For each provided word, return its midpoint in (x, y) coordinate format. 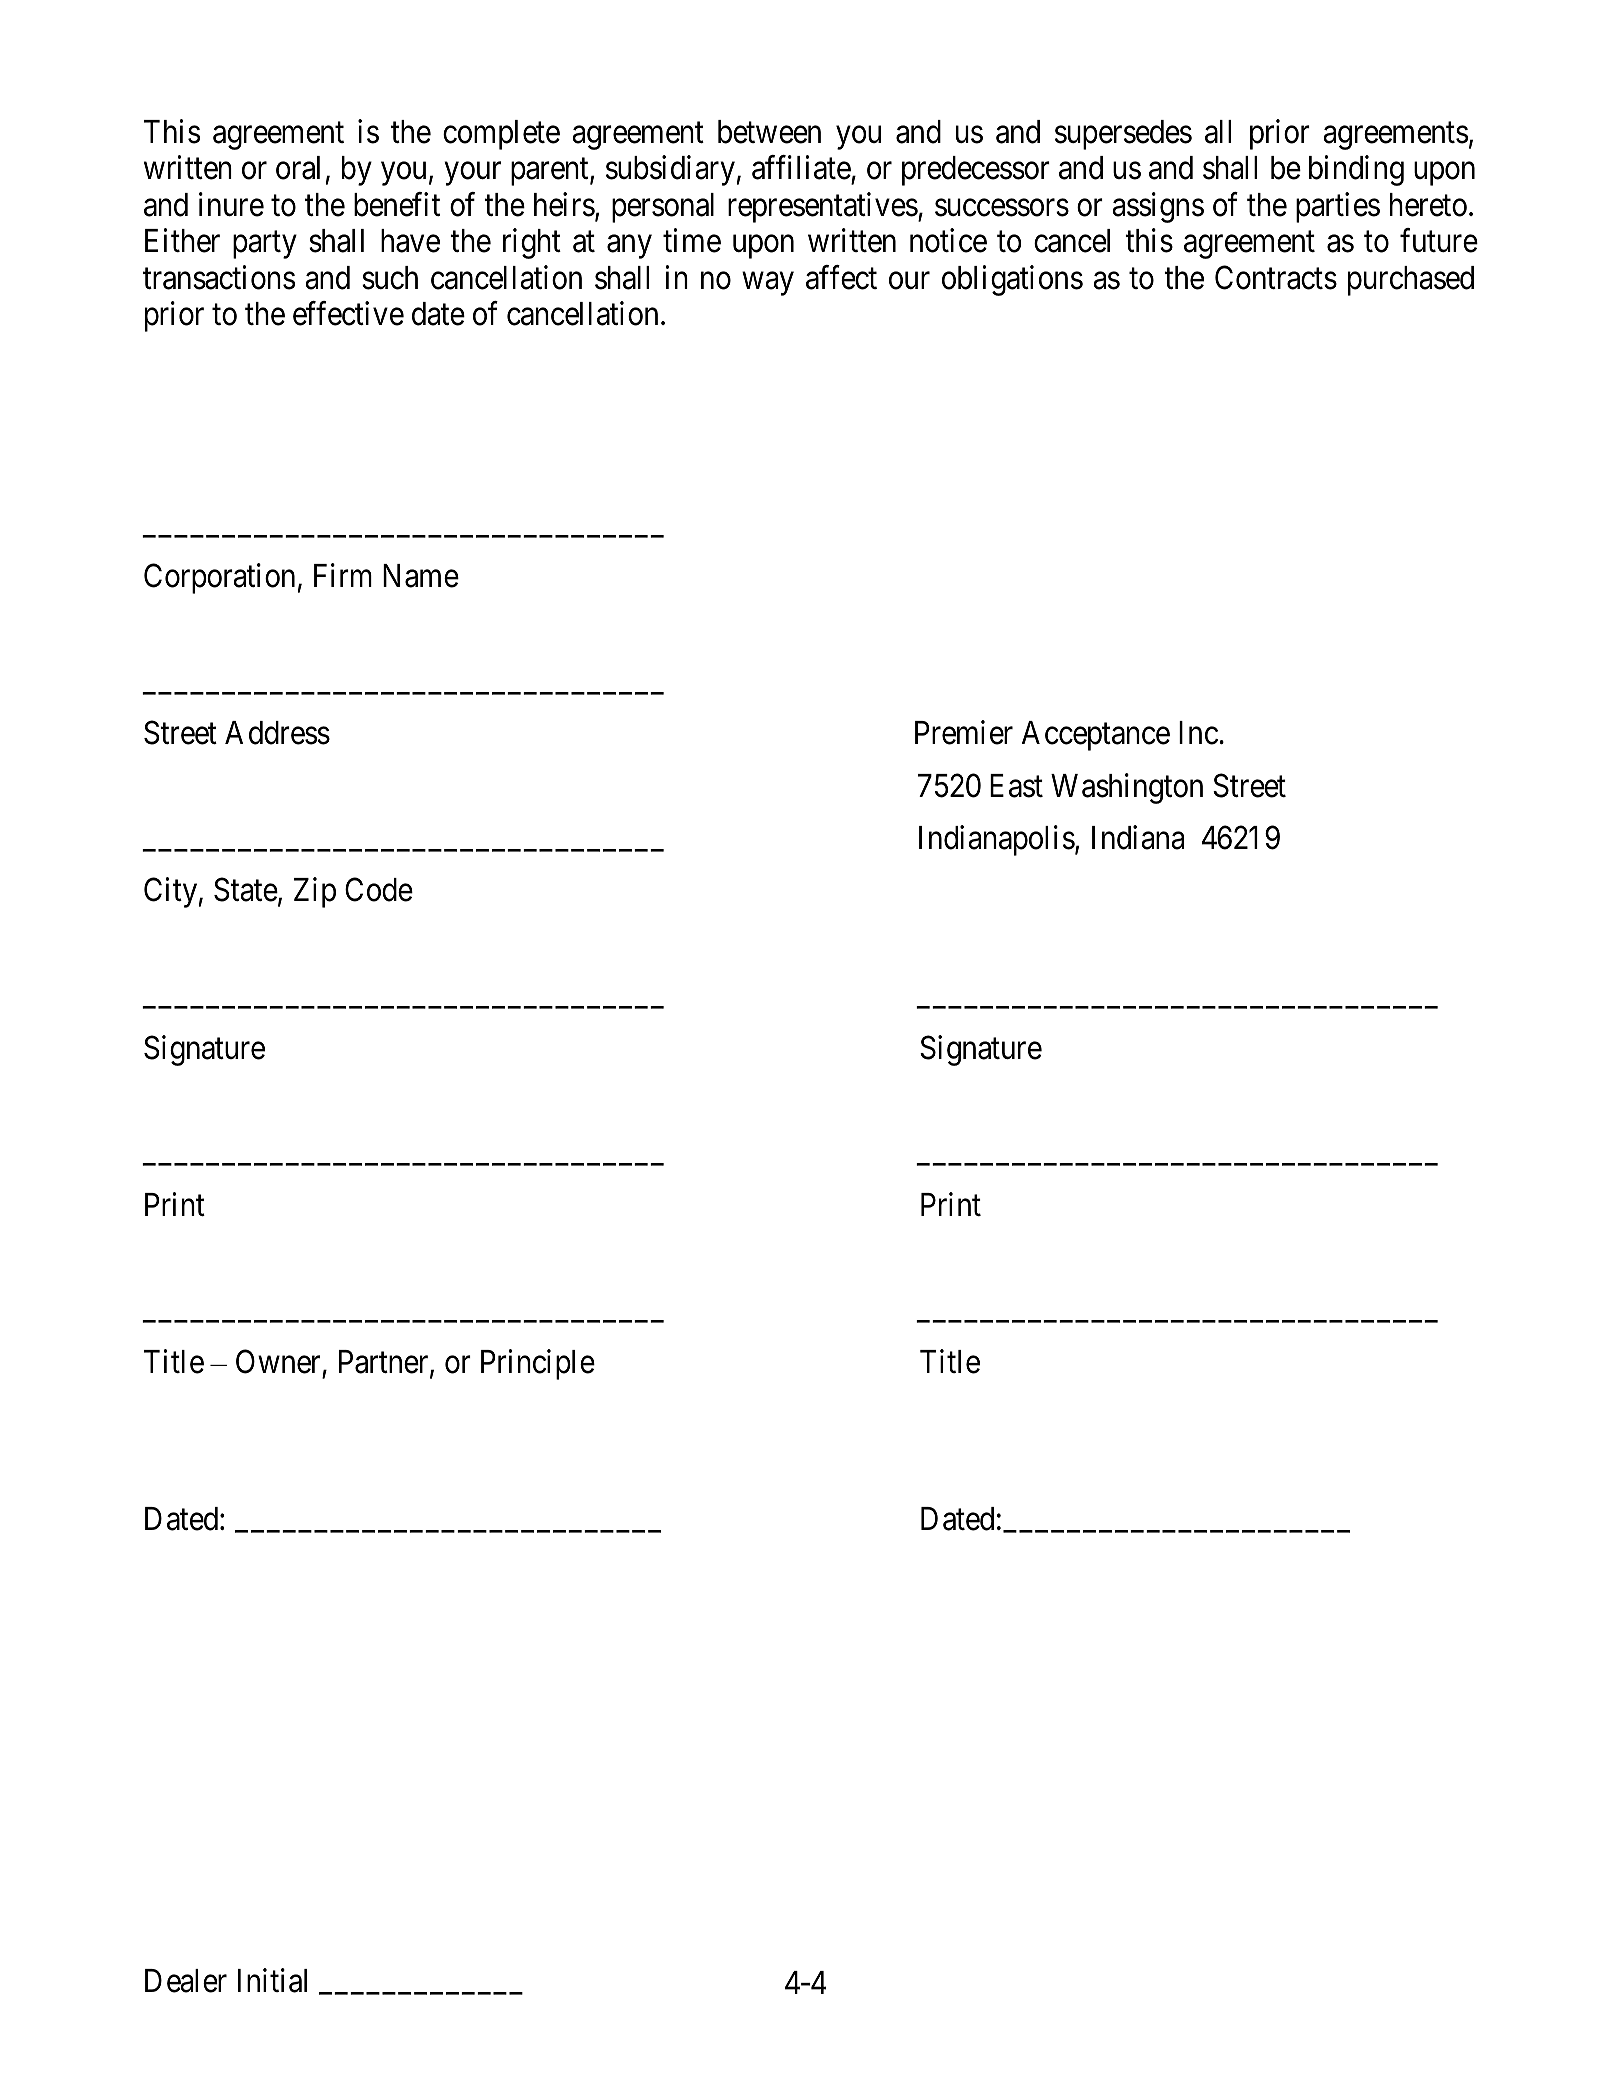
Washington (1127, 788)
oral (298, 168)
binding (1356, 171)
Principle (538, 1364)
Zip (315, 893)
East (1016, 786)
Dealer (186, 1981)
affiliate (801, 168)
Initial (272, 1980)
